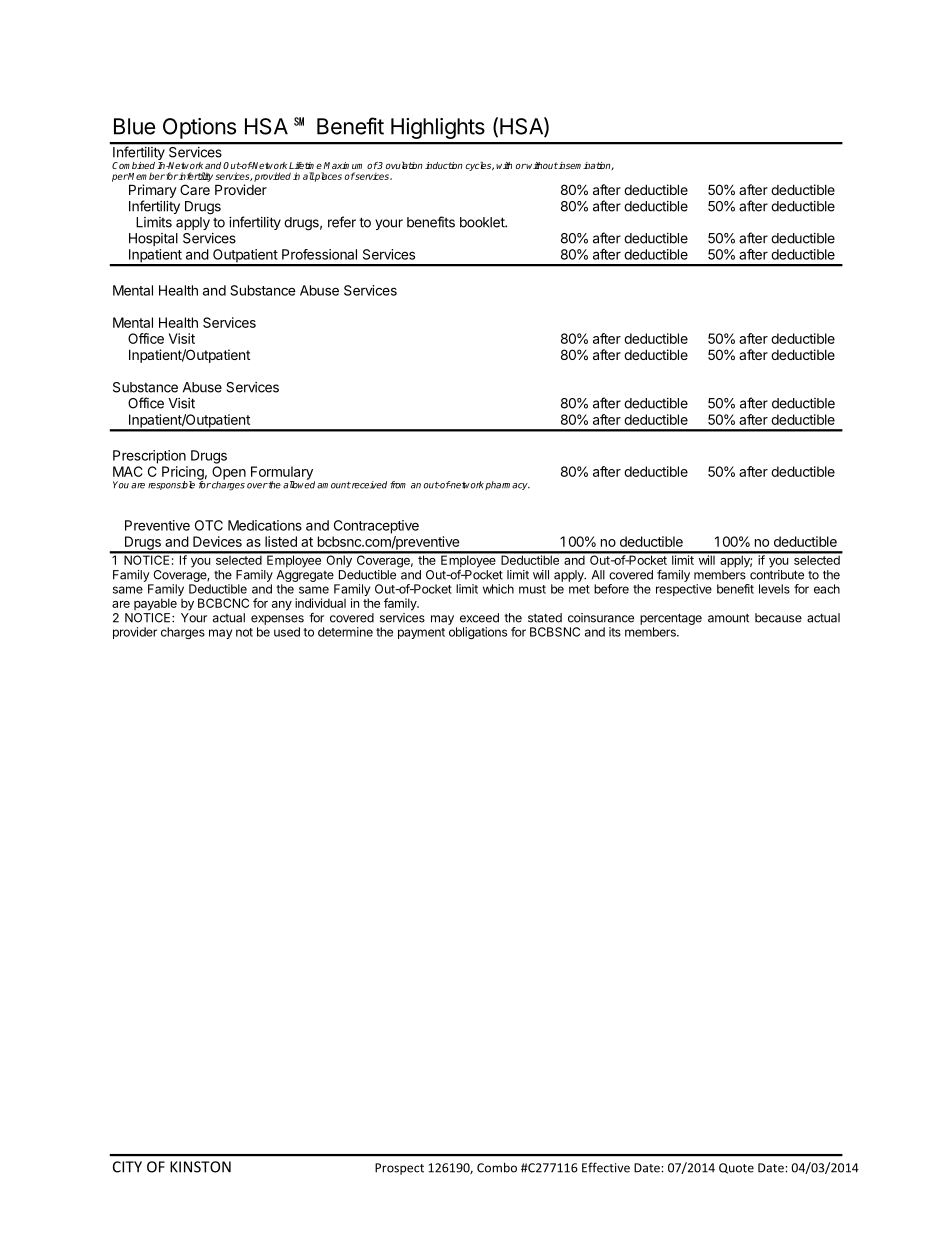 This screenshot has height=1233, width=952. Describe the element at coordinates (777, 575) in the screenshot. I see `contribute` at that location.
